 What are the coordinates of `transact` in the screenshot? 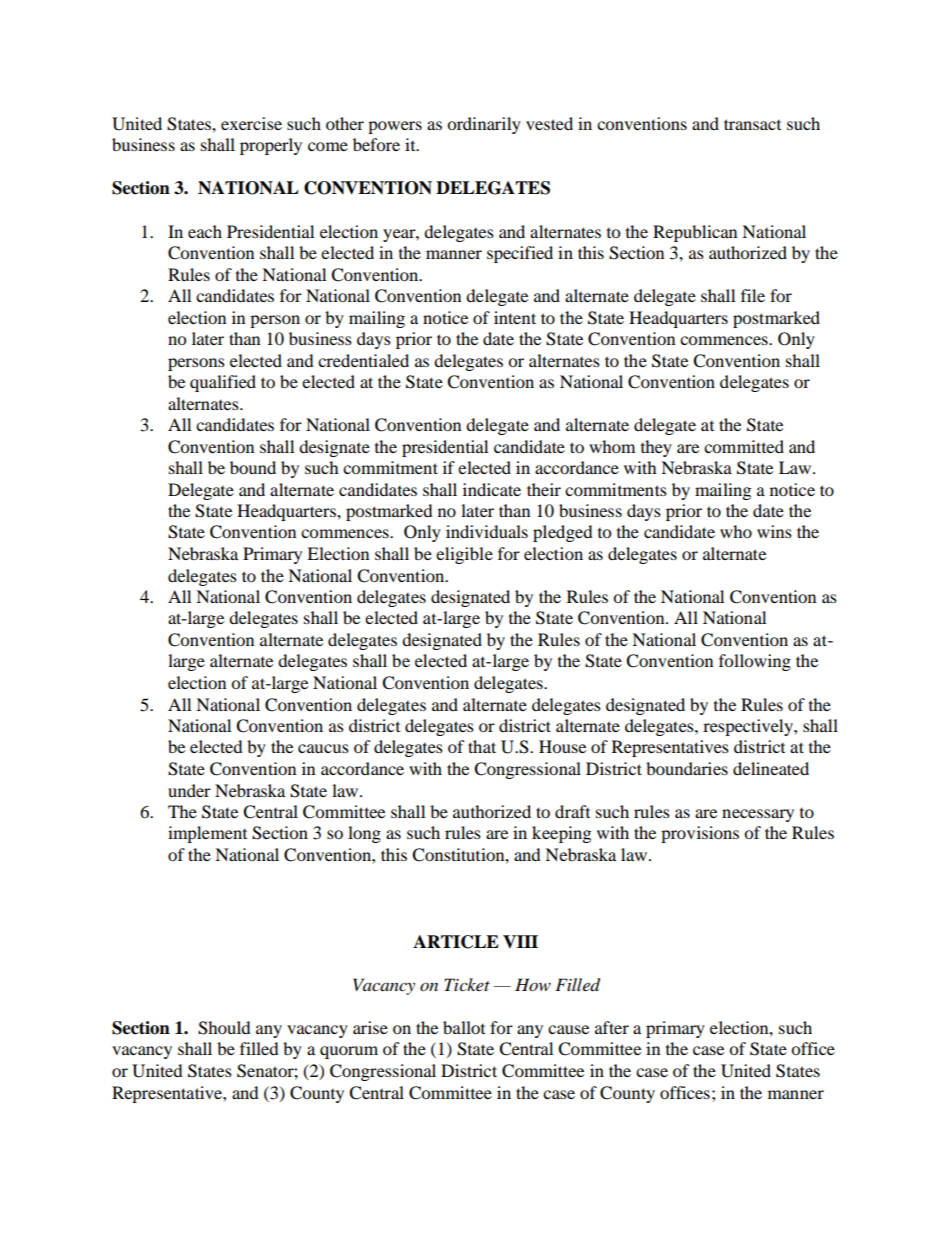 It's located at (752, 124).
